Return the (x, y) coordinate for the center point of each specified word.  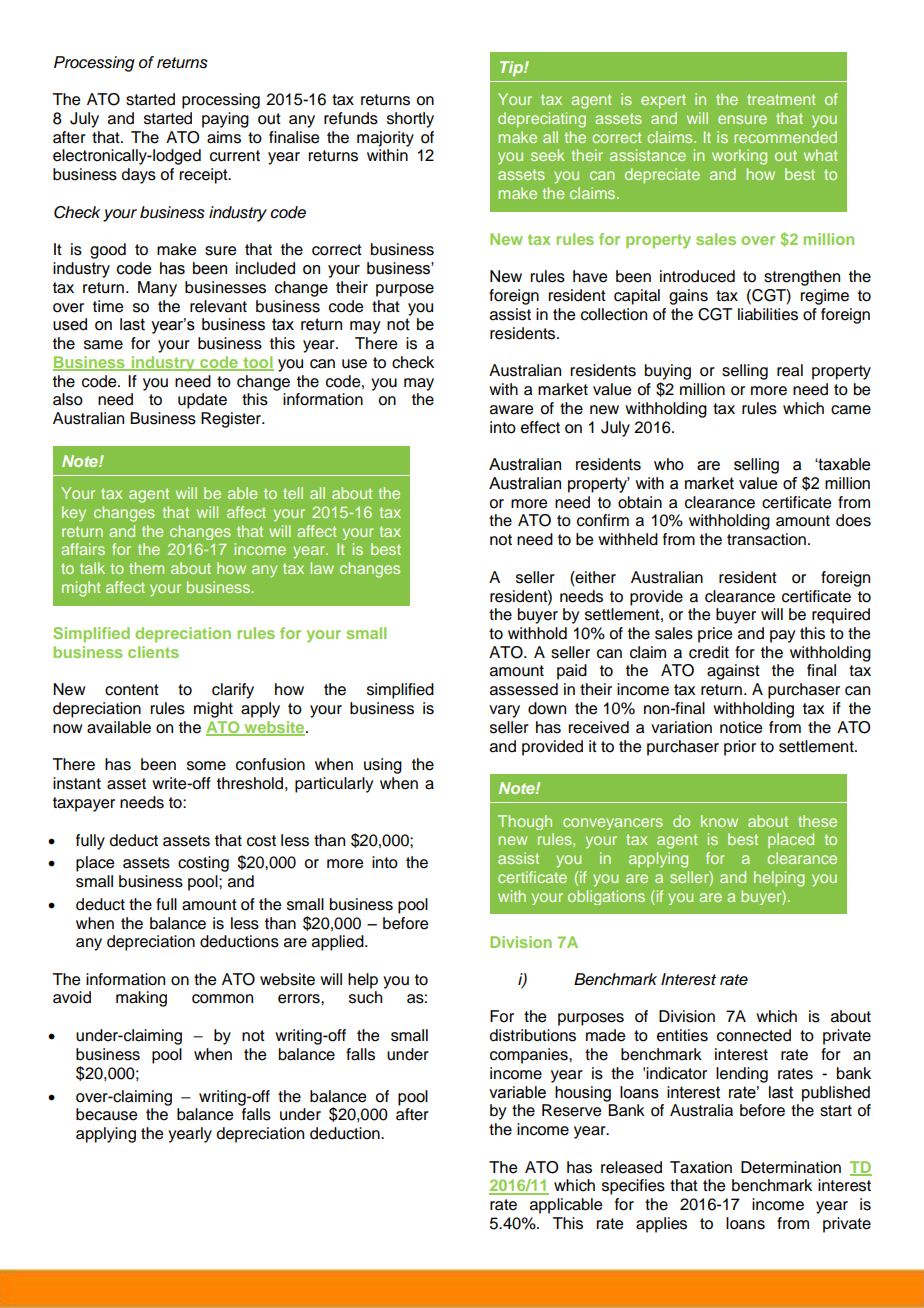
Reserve (571, 1110)
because (106, 1114)
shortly (410, 120)
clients (153, 652)
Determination (791, 1167)
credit (709, 652)
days (139, 176)
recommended (785, 137)
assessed (524, 689)
